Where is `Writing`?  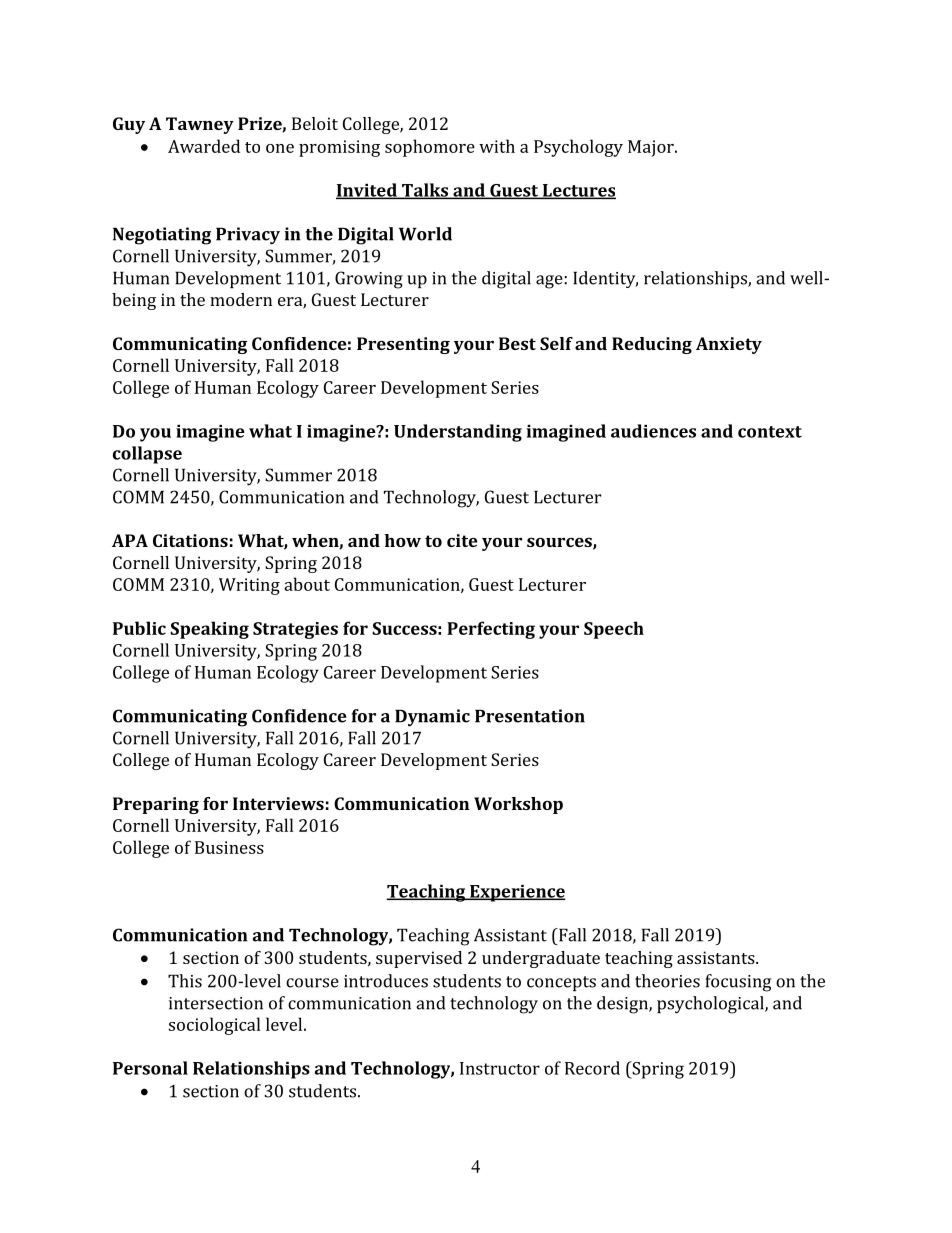 Writing is located at coordinates (249, 586).
